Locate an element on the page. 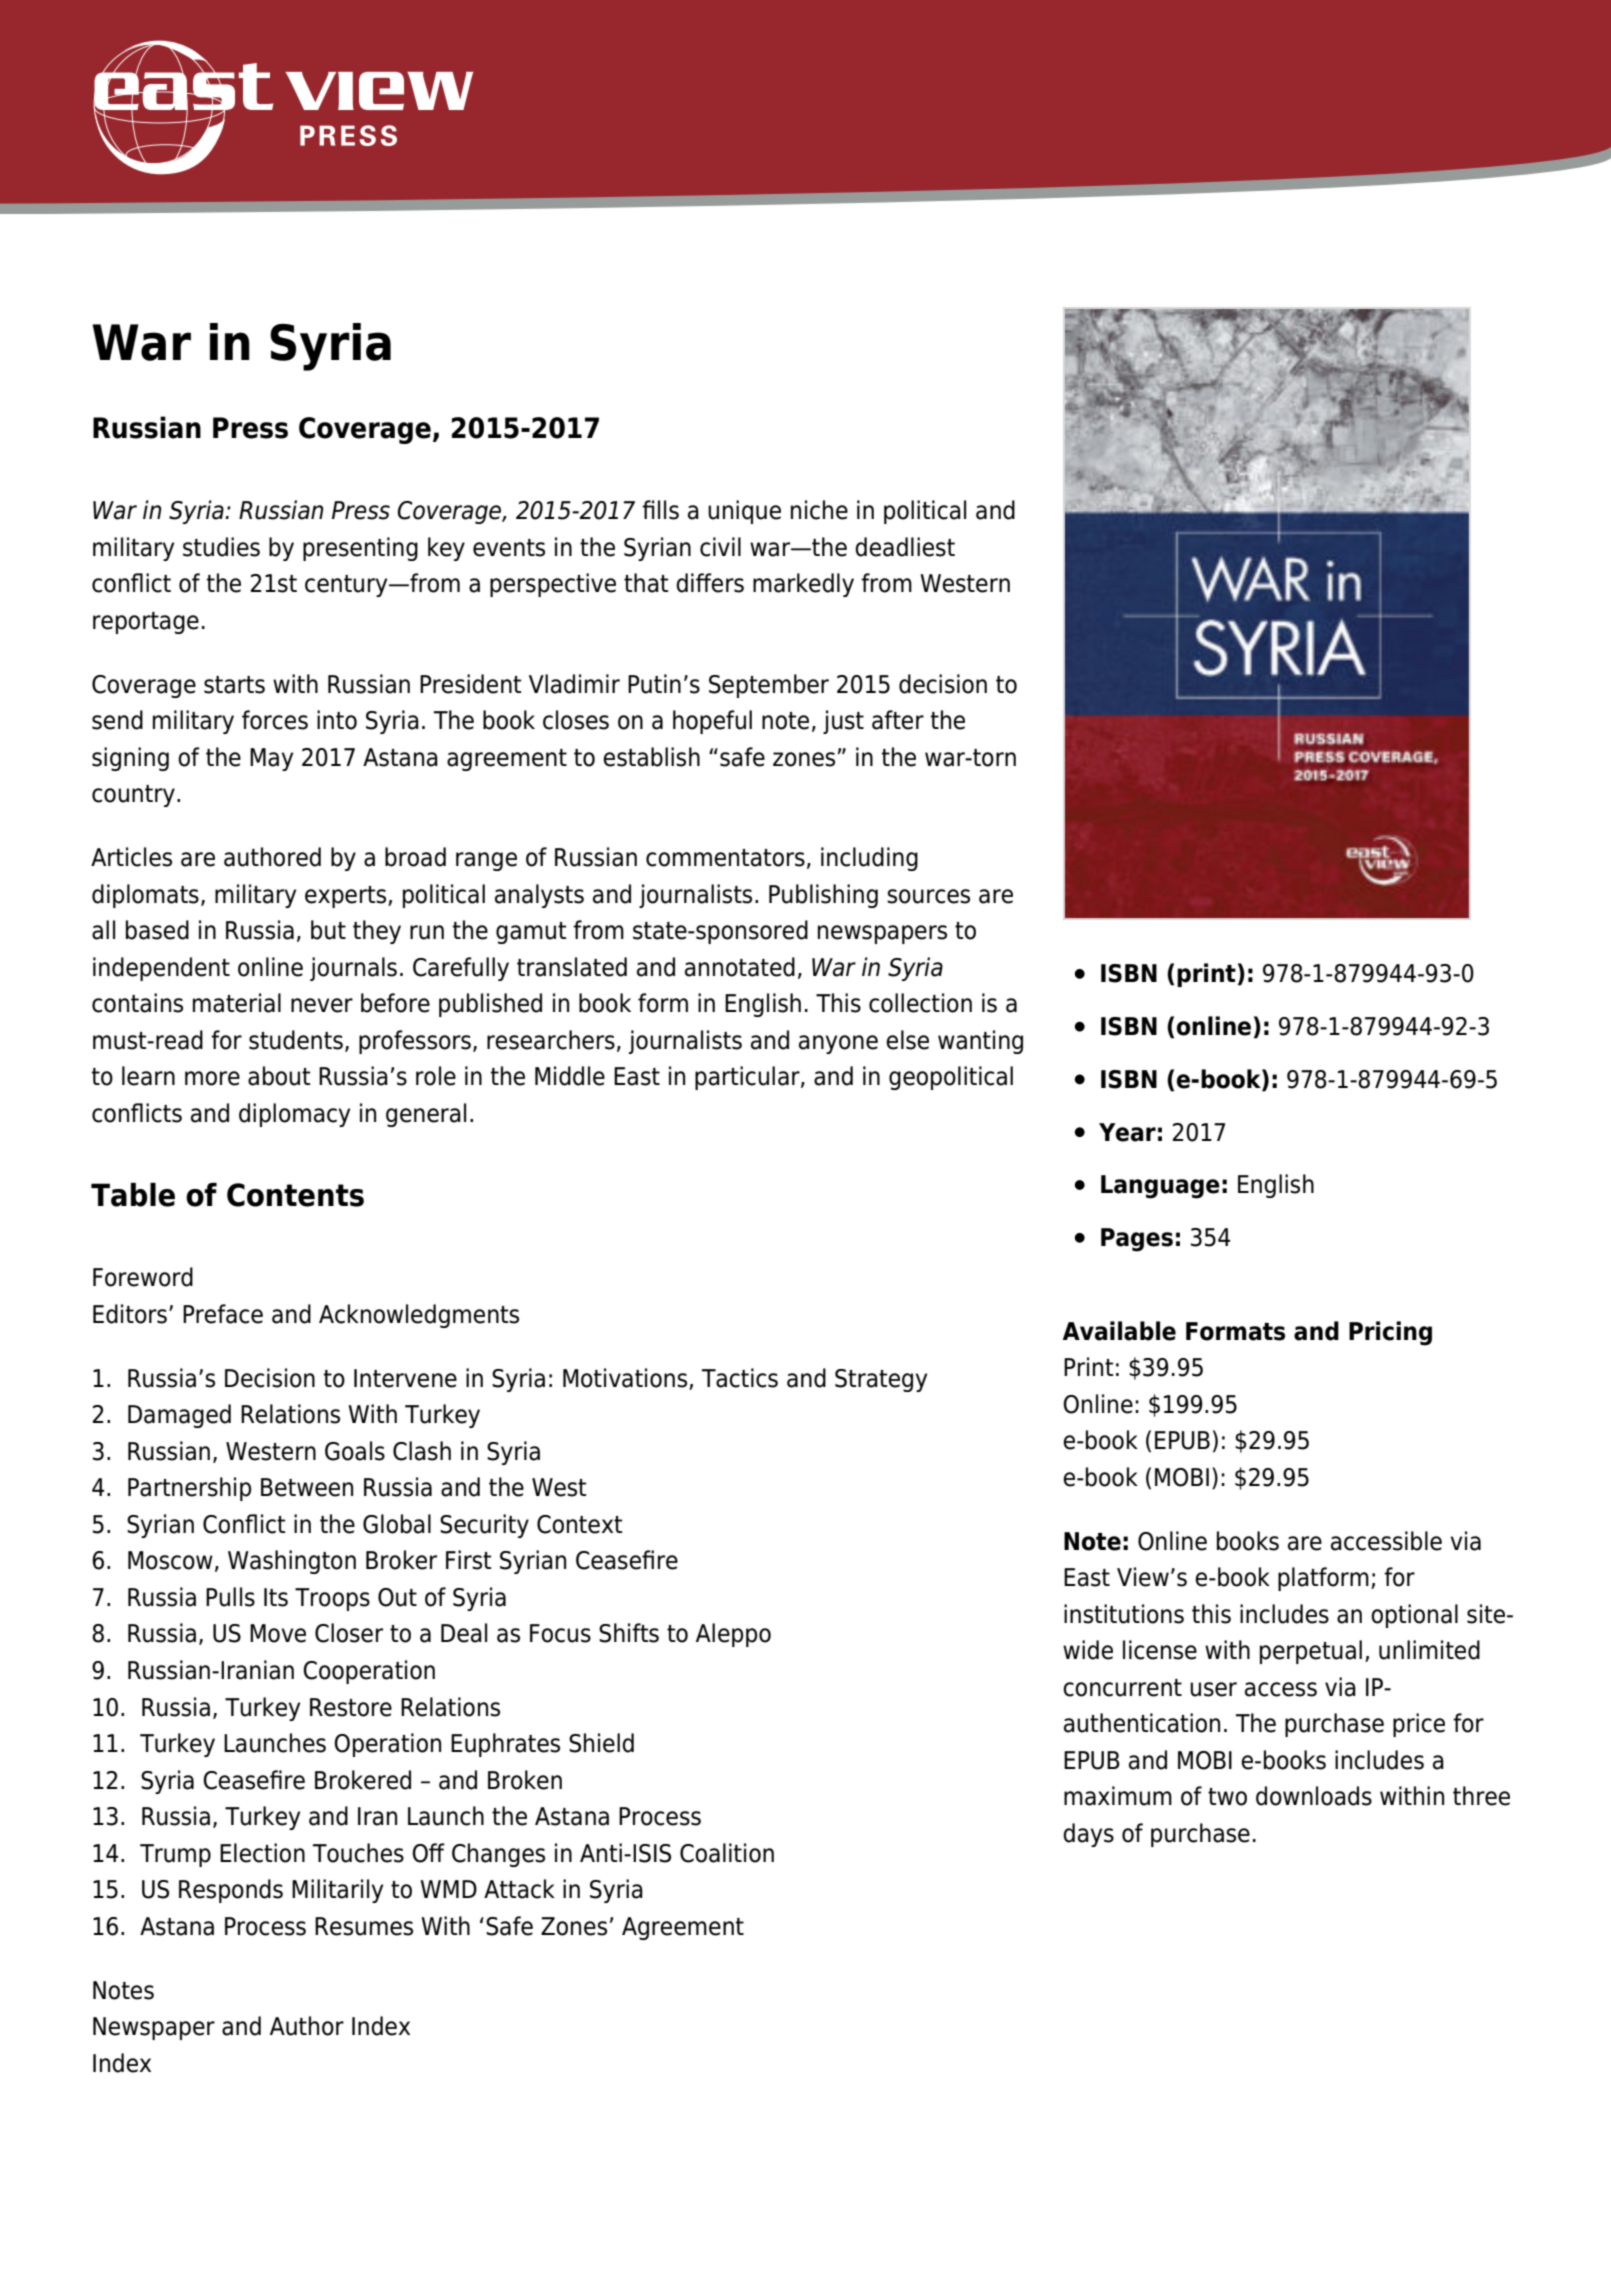 The width and height of the image is (1611, 2279). Contents is located at coordinates (295, 1195).
